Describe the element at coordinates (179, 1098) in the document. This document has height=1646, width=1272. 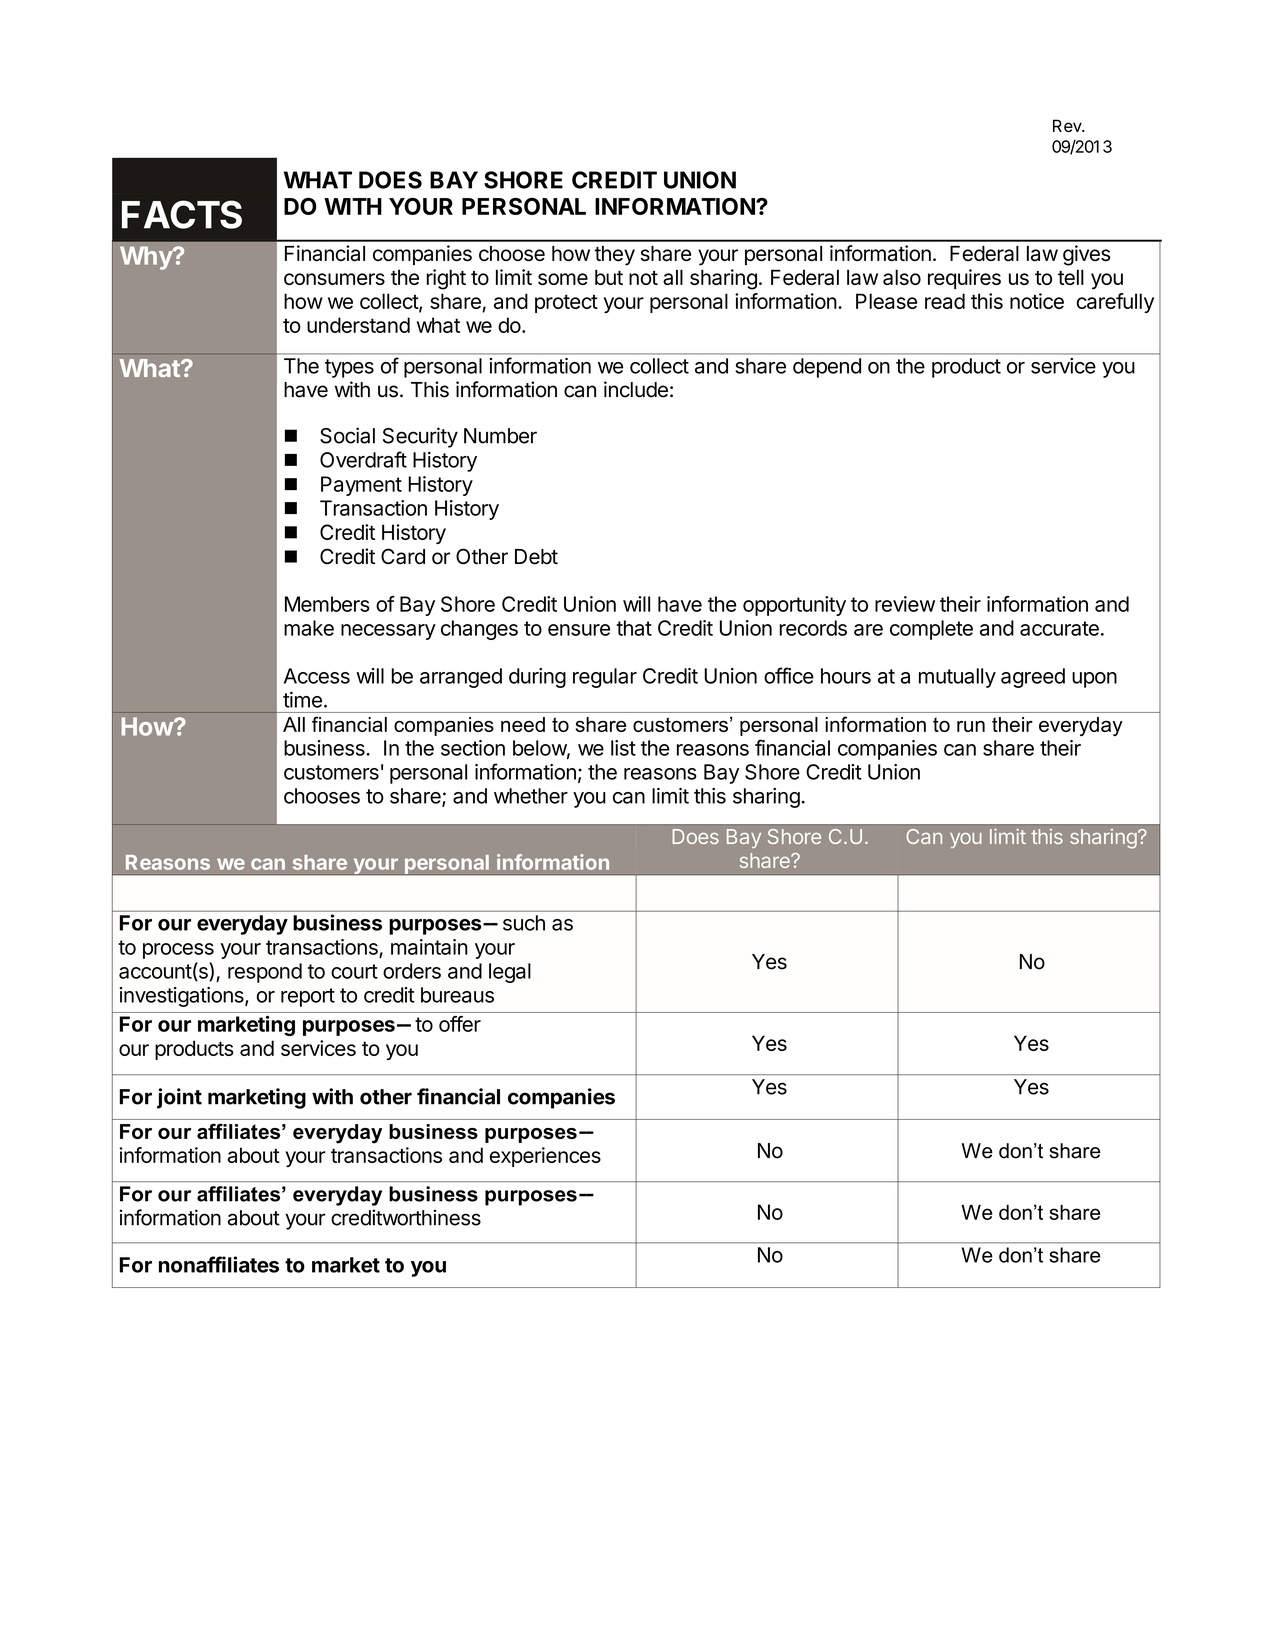
I see `joint` at that location.
